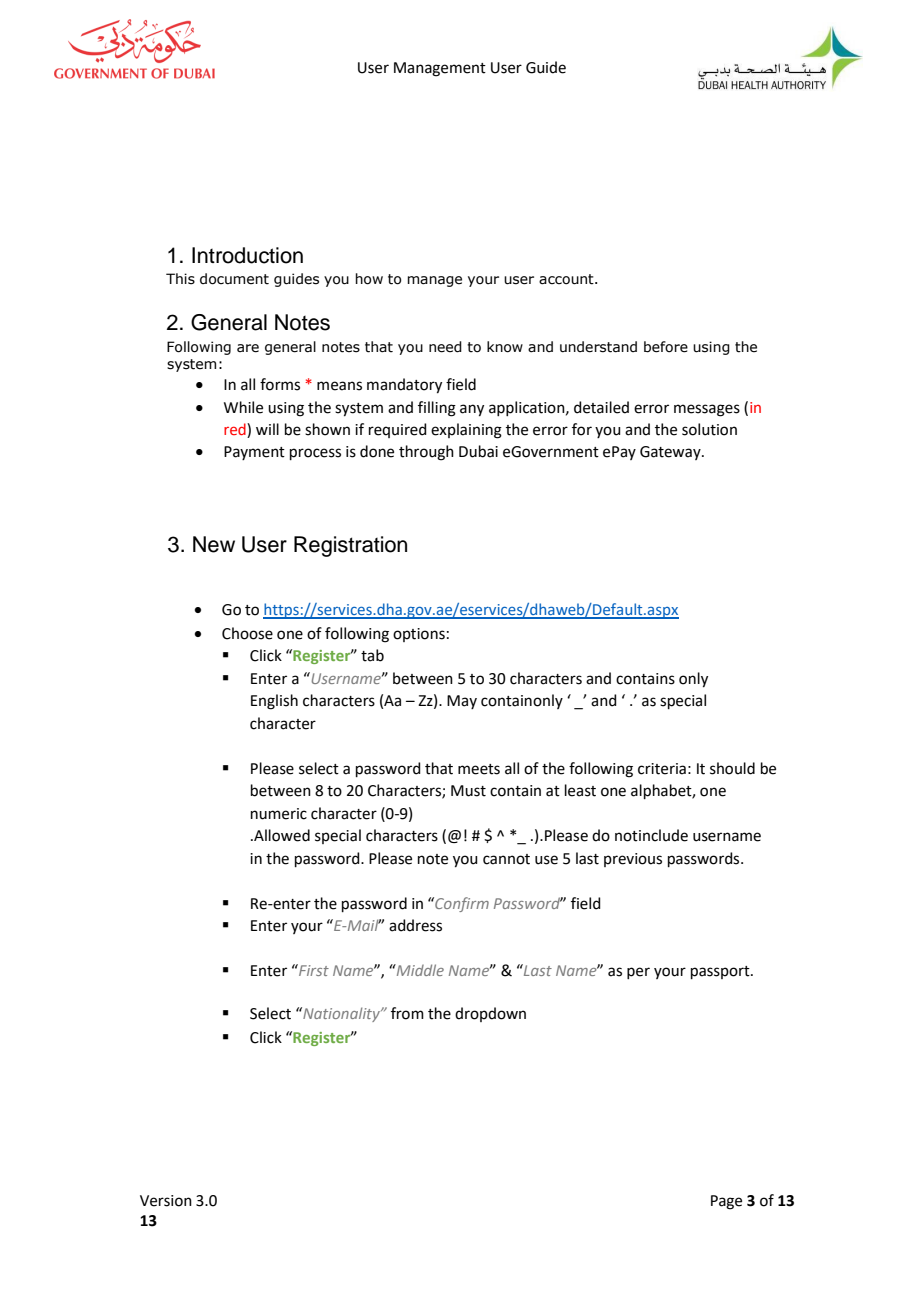 The image size is (924, 1307). I want to click on address, so click(415, 925).
